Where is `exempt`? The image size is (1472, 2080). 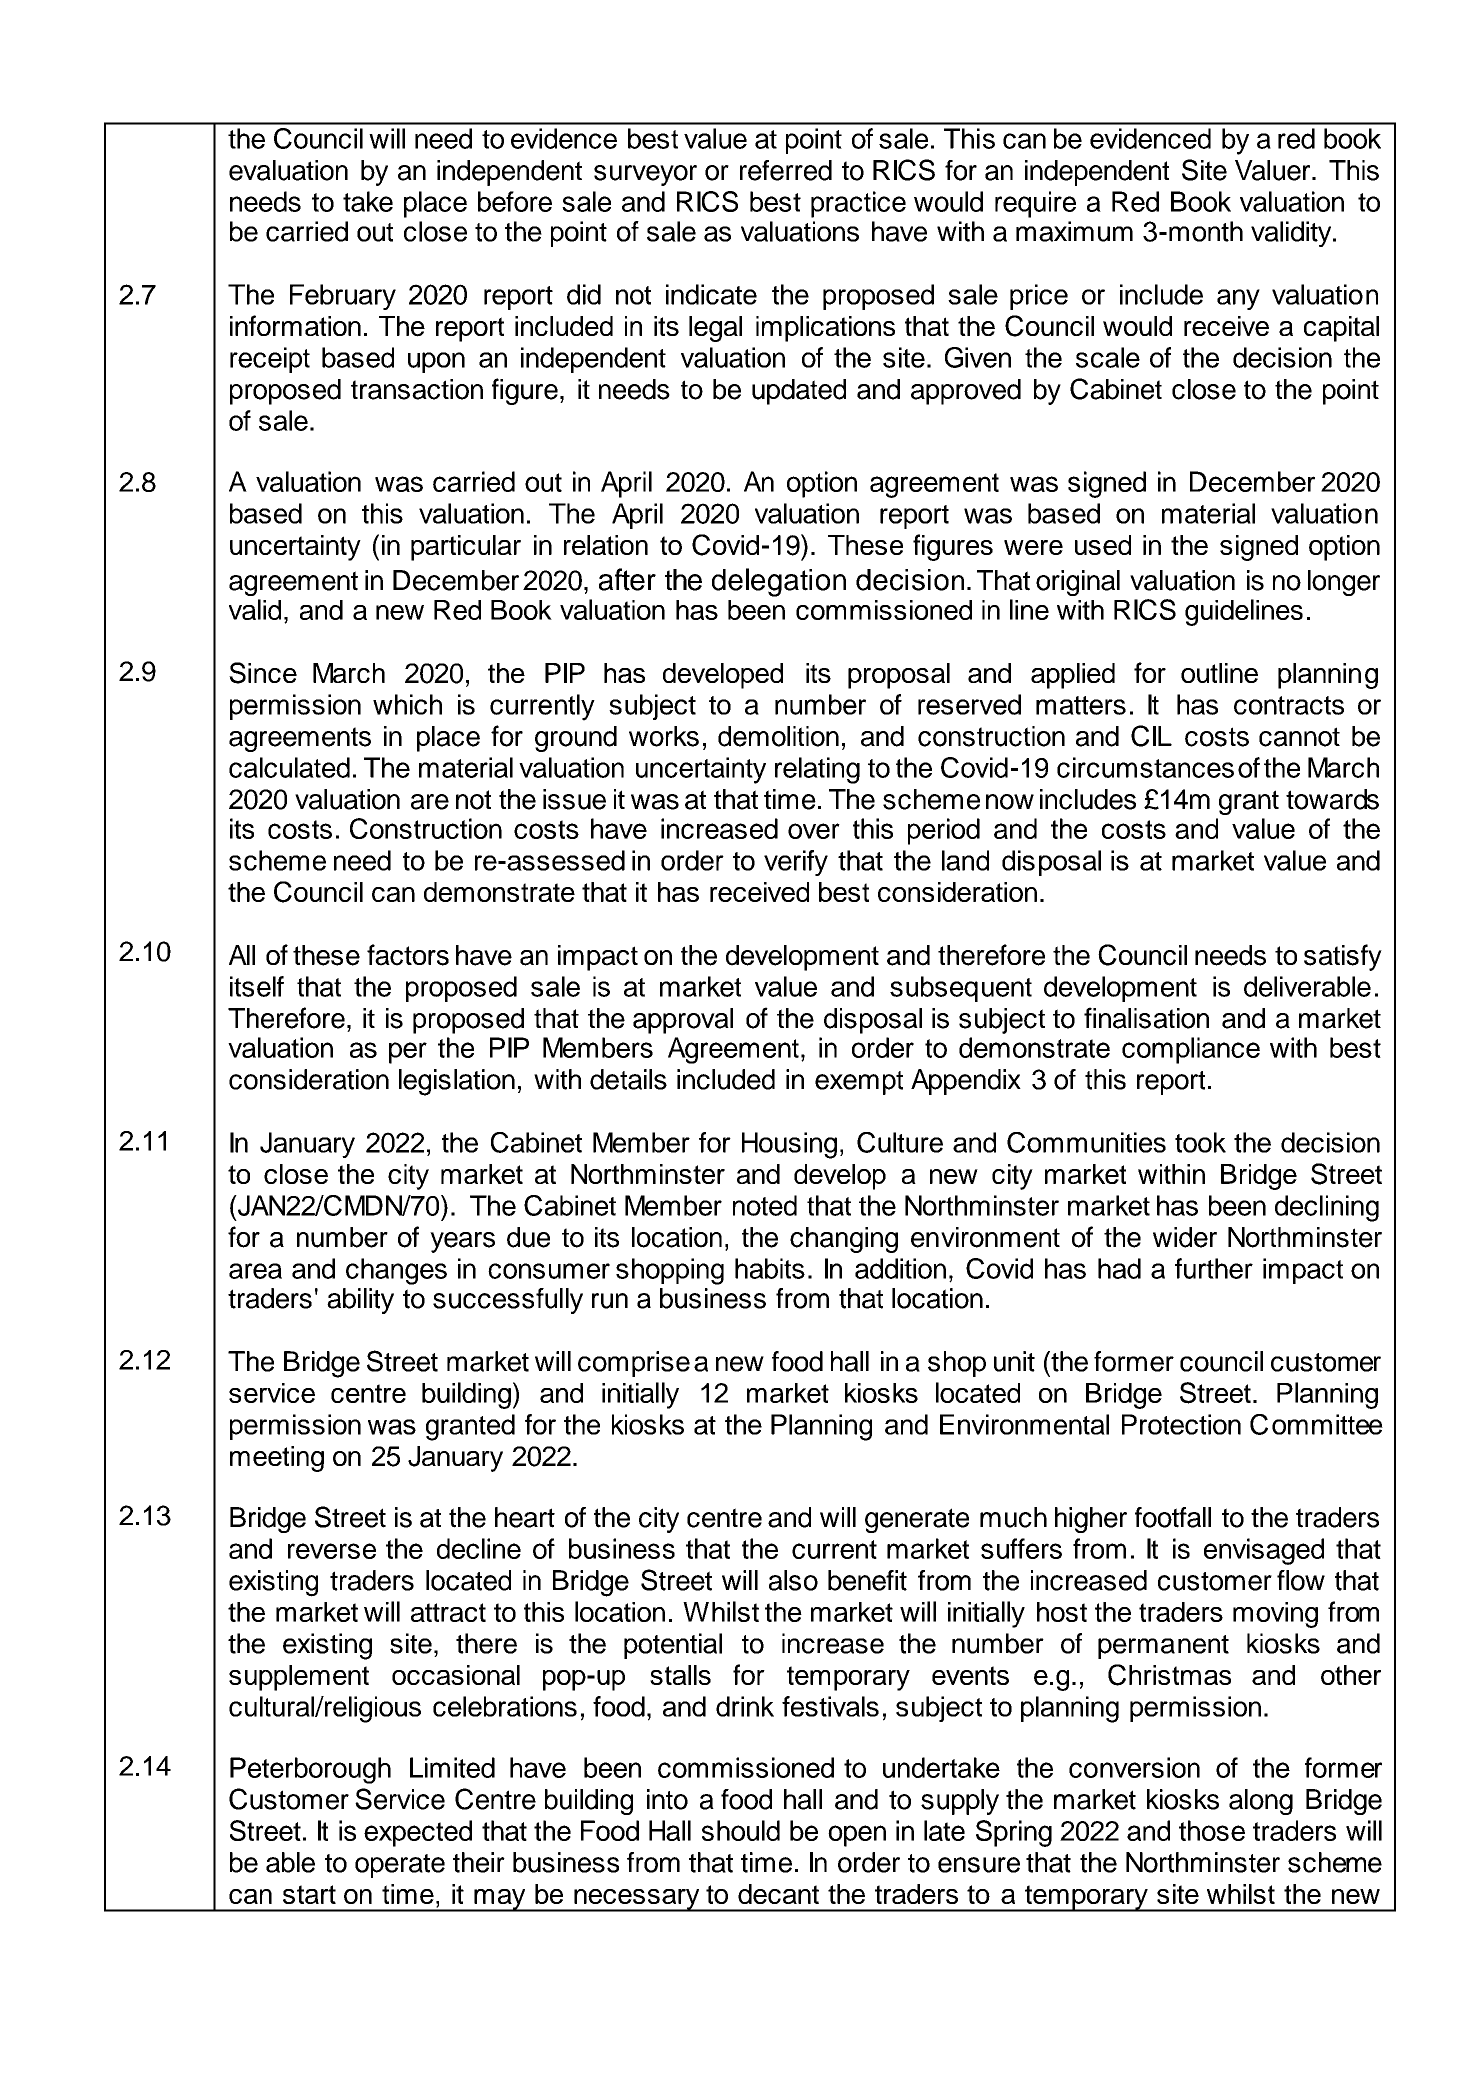
exempt is located at coordinates (859, 1083).
